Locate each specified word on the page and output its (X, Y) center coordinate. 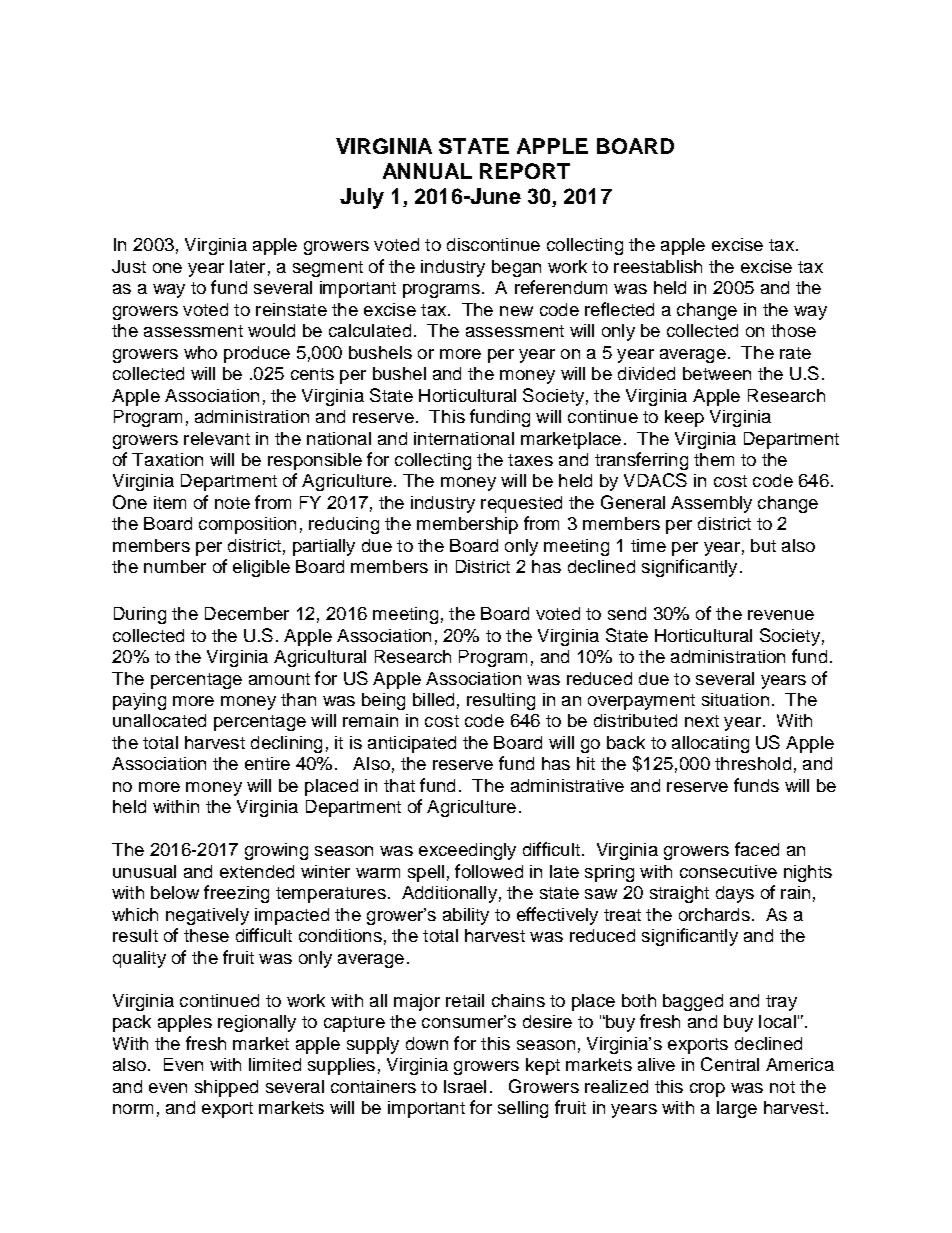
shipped (226, 1088)
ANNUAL (427, 171)
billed (433, 699)
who (200, 352)
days (735, 894)
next (702, 721)
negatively (207, 916)
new (516, 311)
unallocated (159, 720)
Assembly (711, 504)
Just (129, 266)
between (717, 373)
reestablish (658, 266)
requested (521, 504)
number (175, 566)
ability (466, 916)
